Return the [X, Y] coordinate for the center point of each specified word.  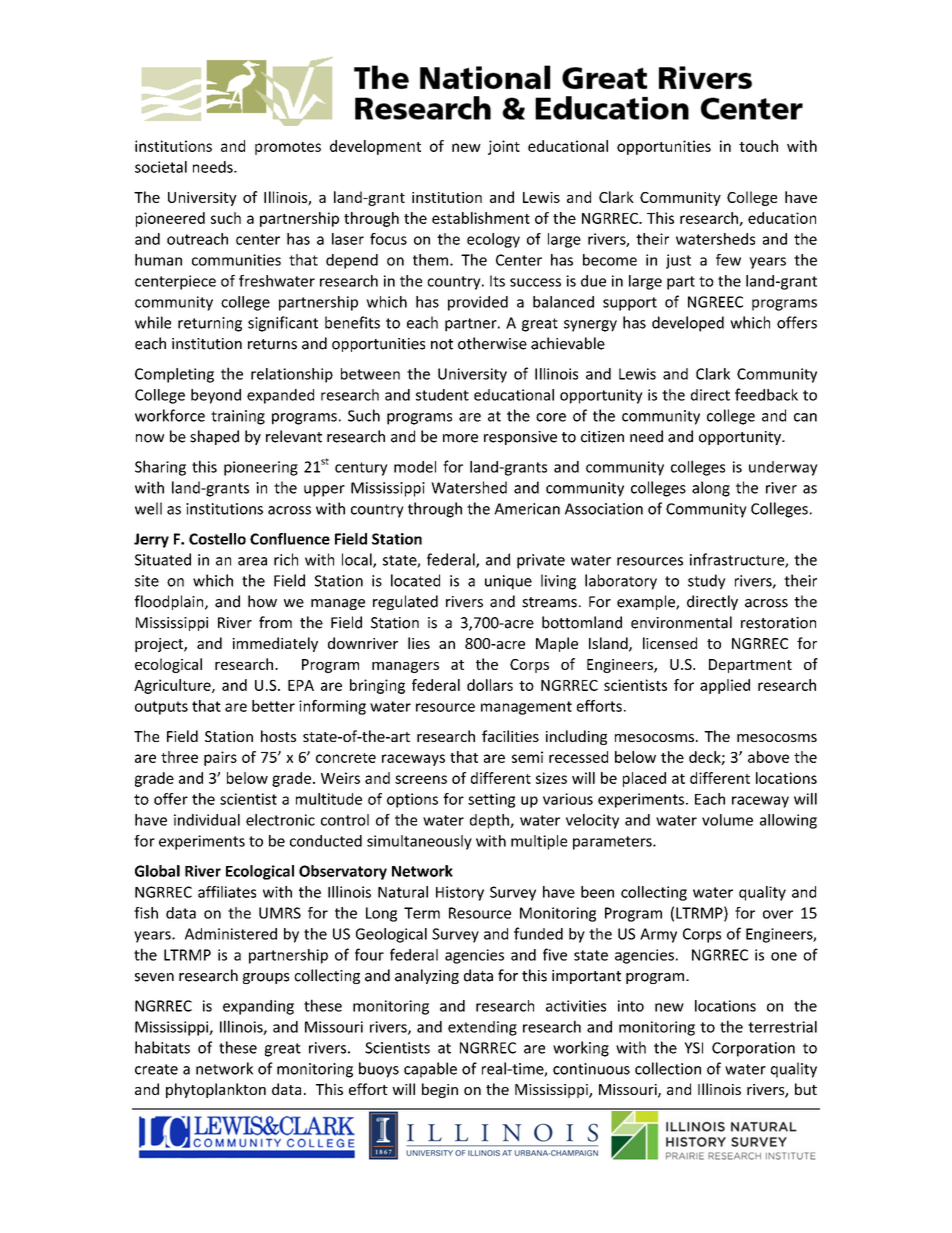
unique [508, 582]
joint [504, 147]
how [262, 601]
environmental [681, 622]
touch [758, 146]
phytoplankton [216, 1090]
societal [161, 167]
